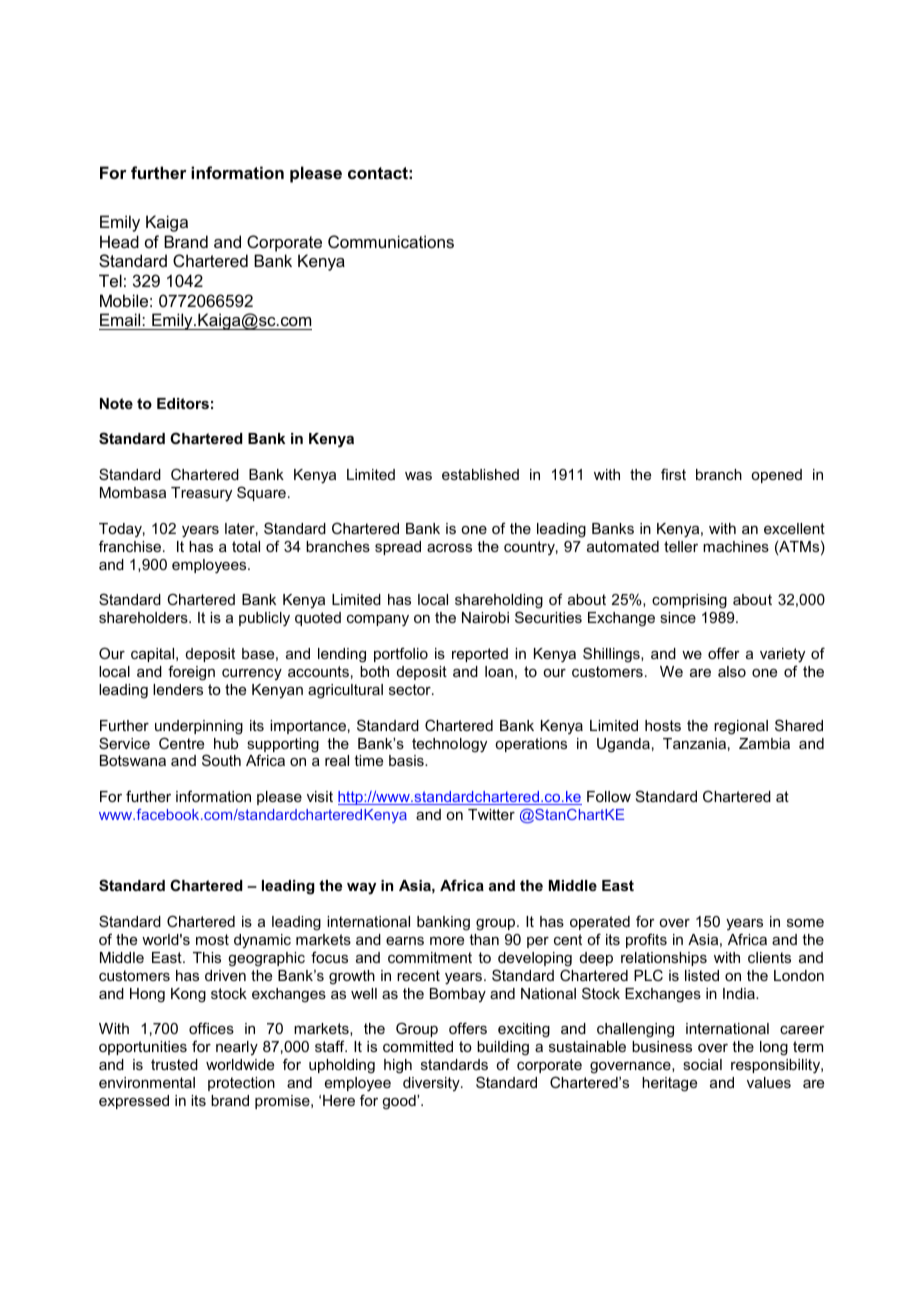 The height and width of the screenshot is (1308, 924). Describe the element at coordinates (491, 814) in the screenshot. I see `Twitter` at that location.
